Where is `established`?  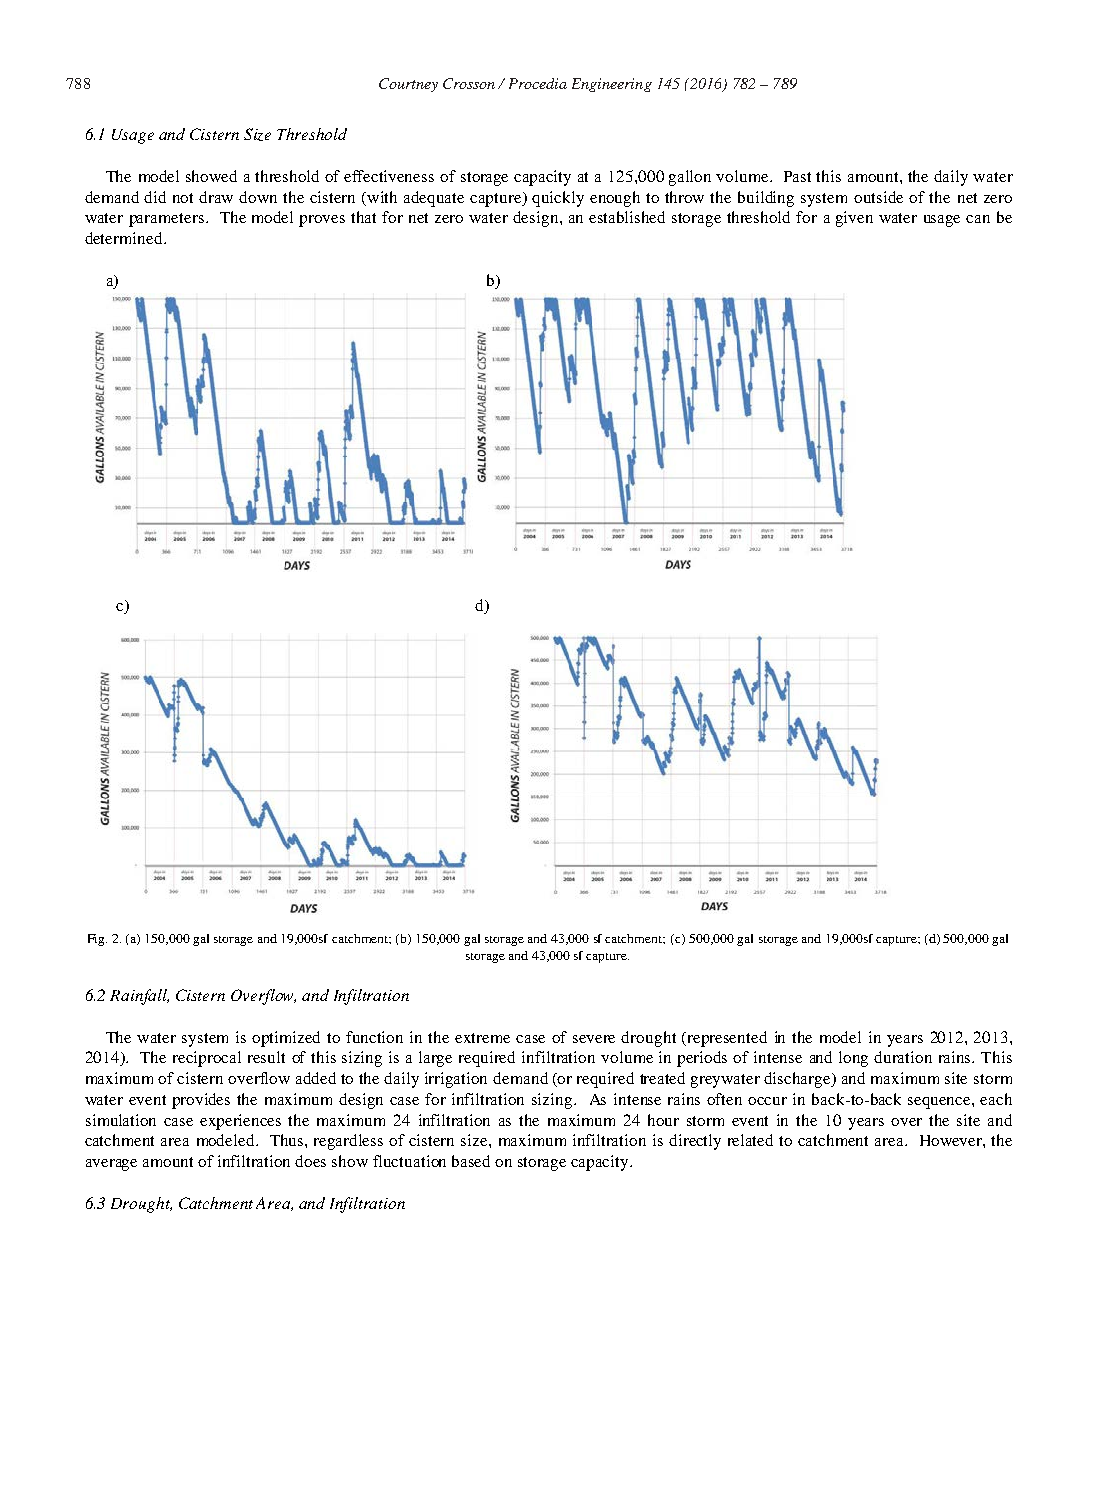 established is located at coordinates (627, 217).
